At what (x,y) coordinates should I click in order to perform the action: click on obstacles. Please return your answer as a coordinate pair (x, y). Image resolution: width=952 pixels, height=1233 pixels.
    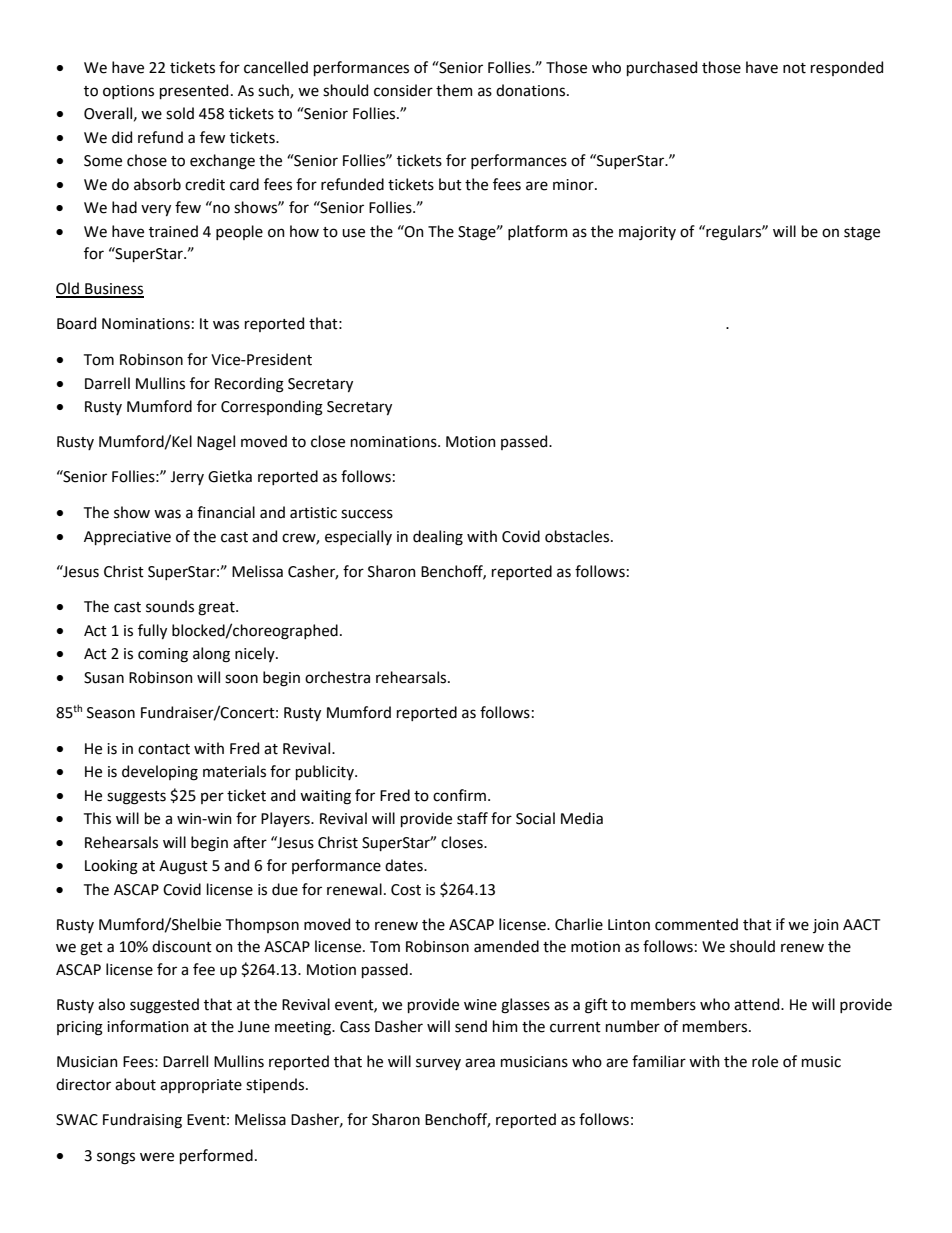
    Looking at the image, I should click on (578, 536).
